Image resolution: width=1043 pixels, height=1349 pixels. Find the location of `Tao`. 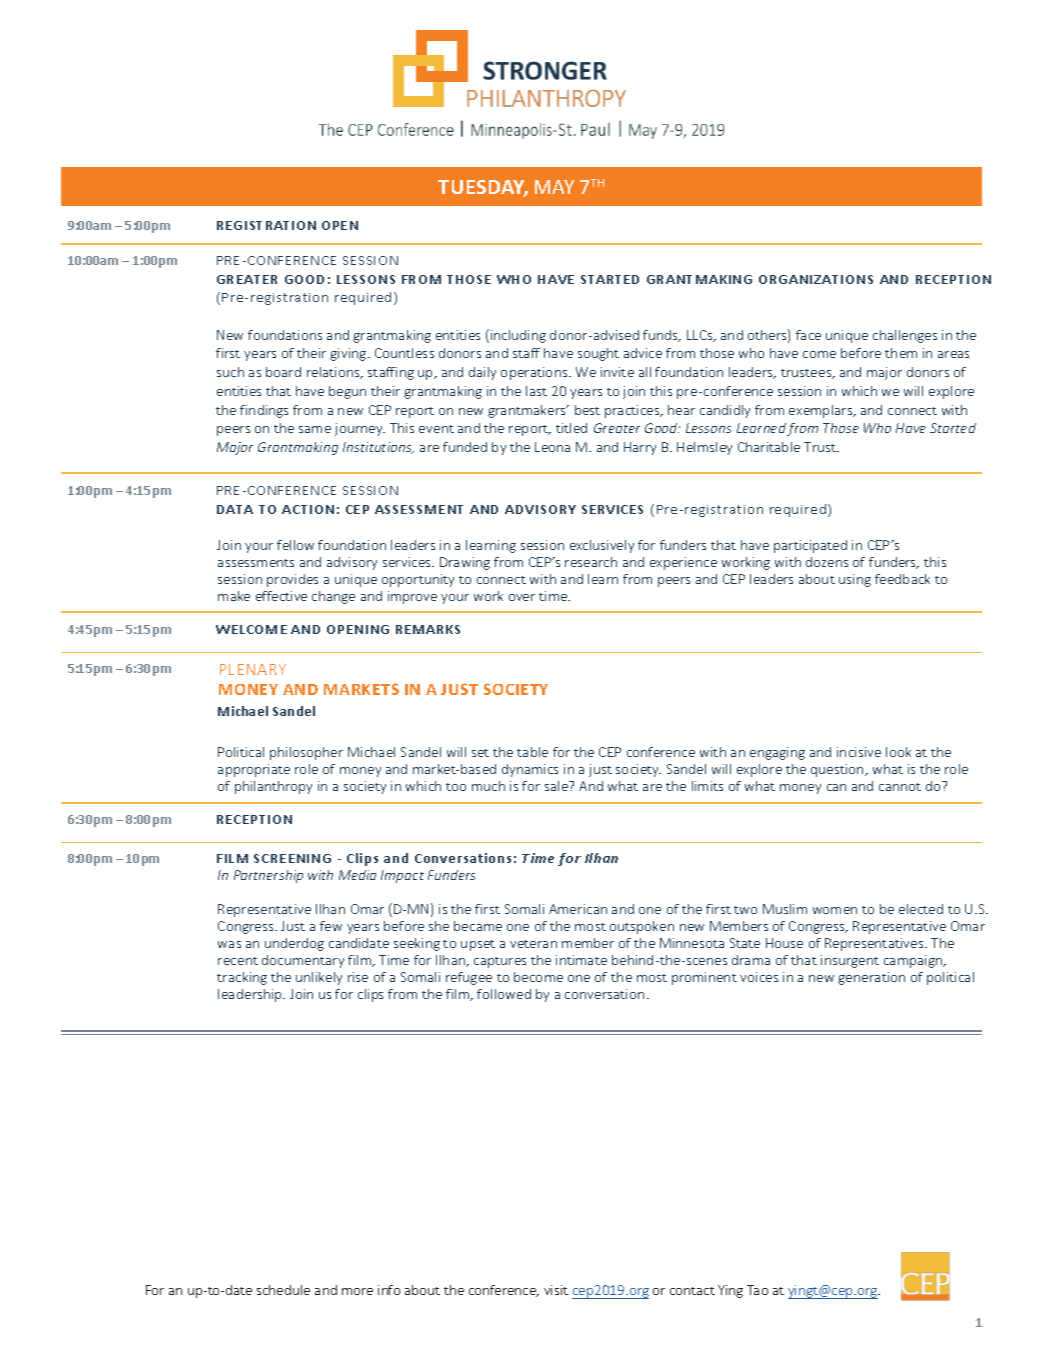

Tao is located at coordinates (757, 1290).
